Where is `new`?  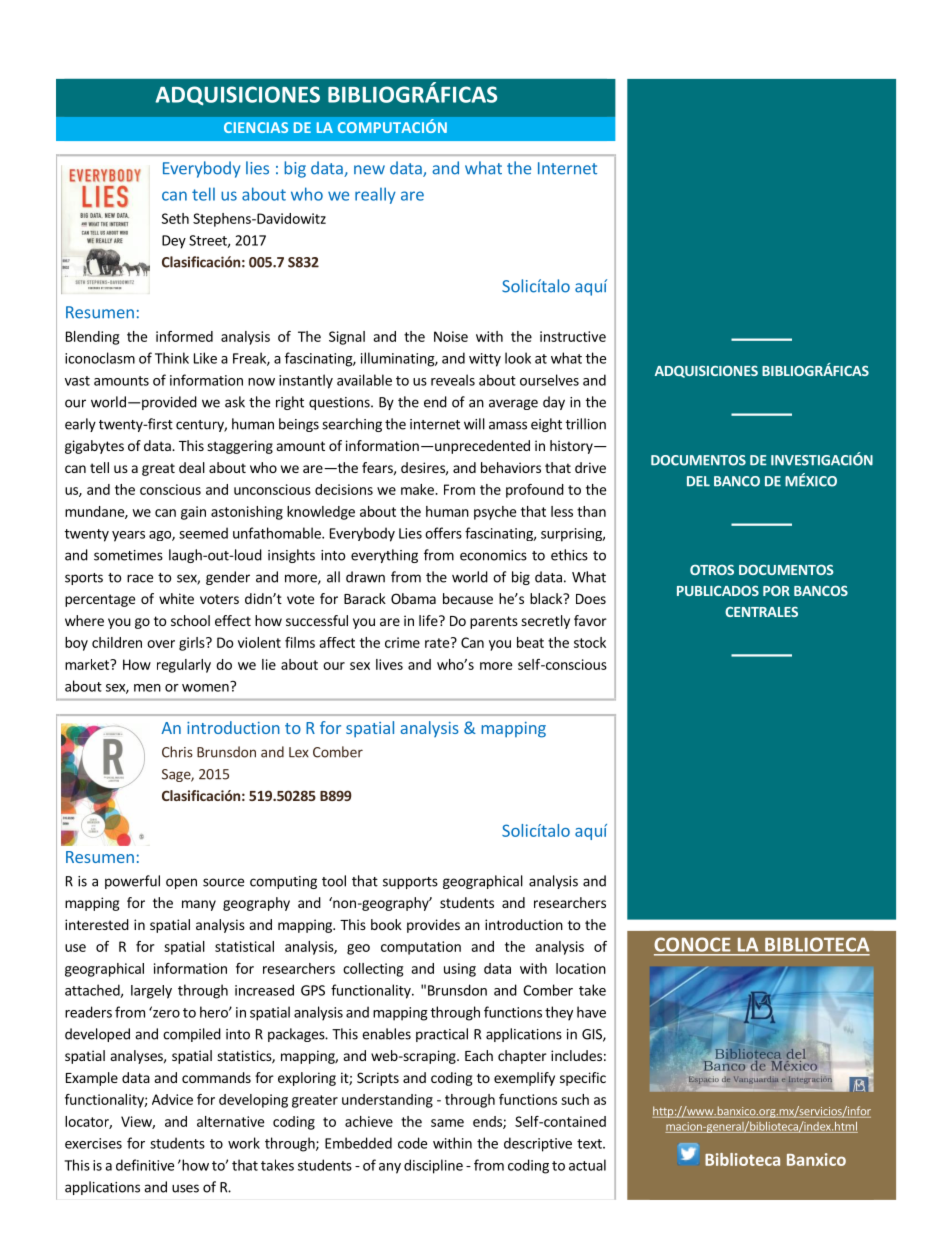 new is located at coordinates (369, 170).
